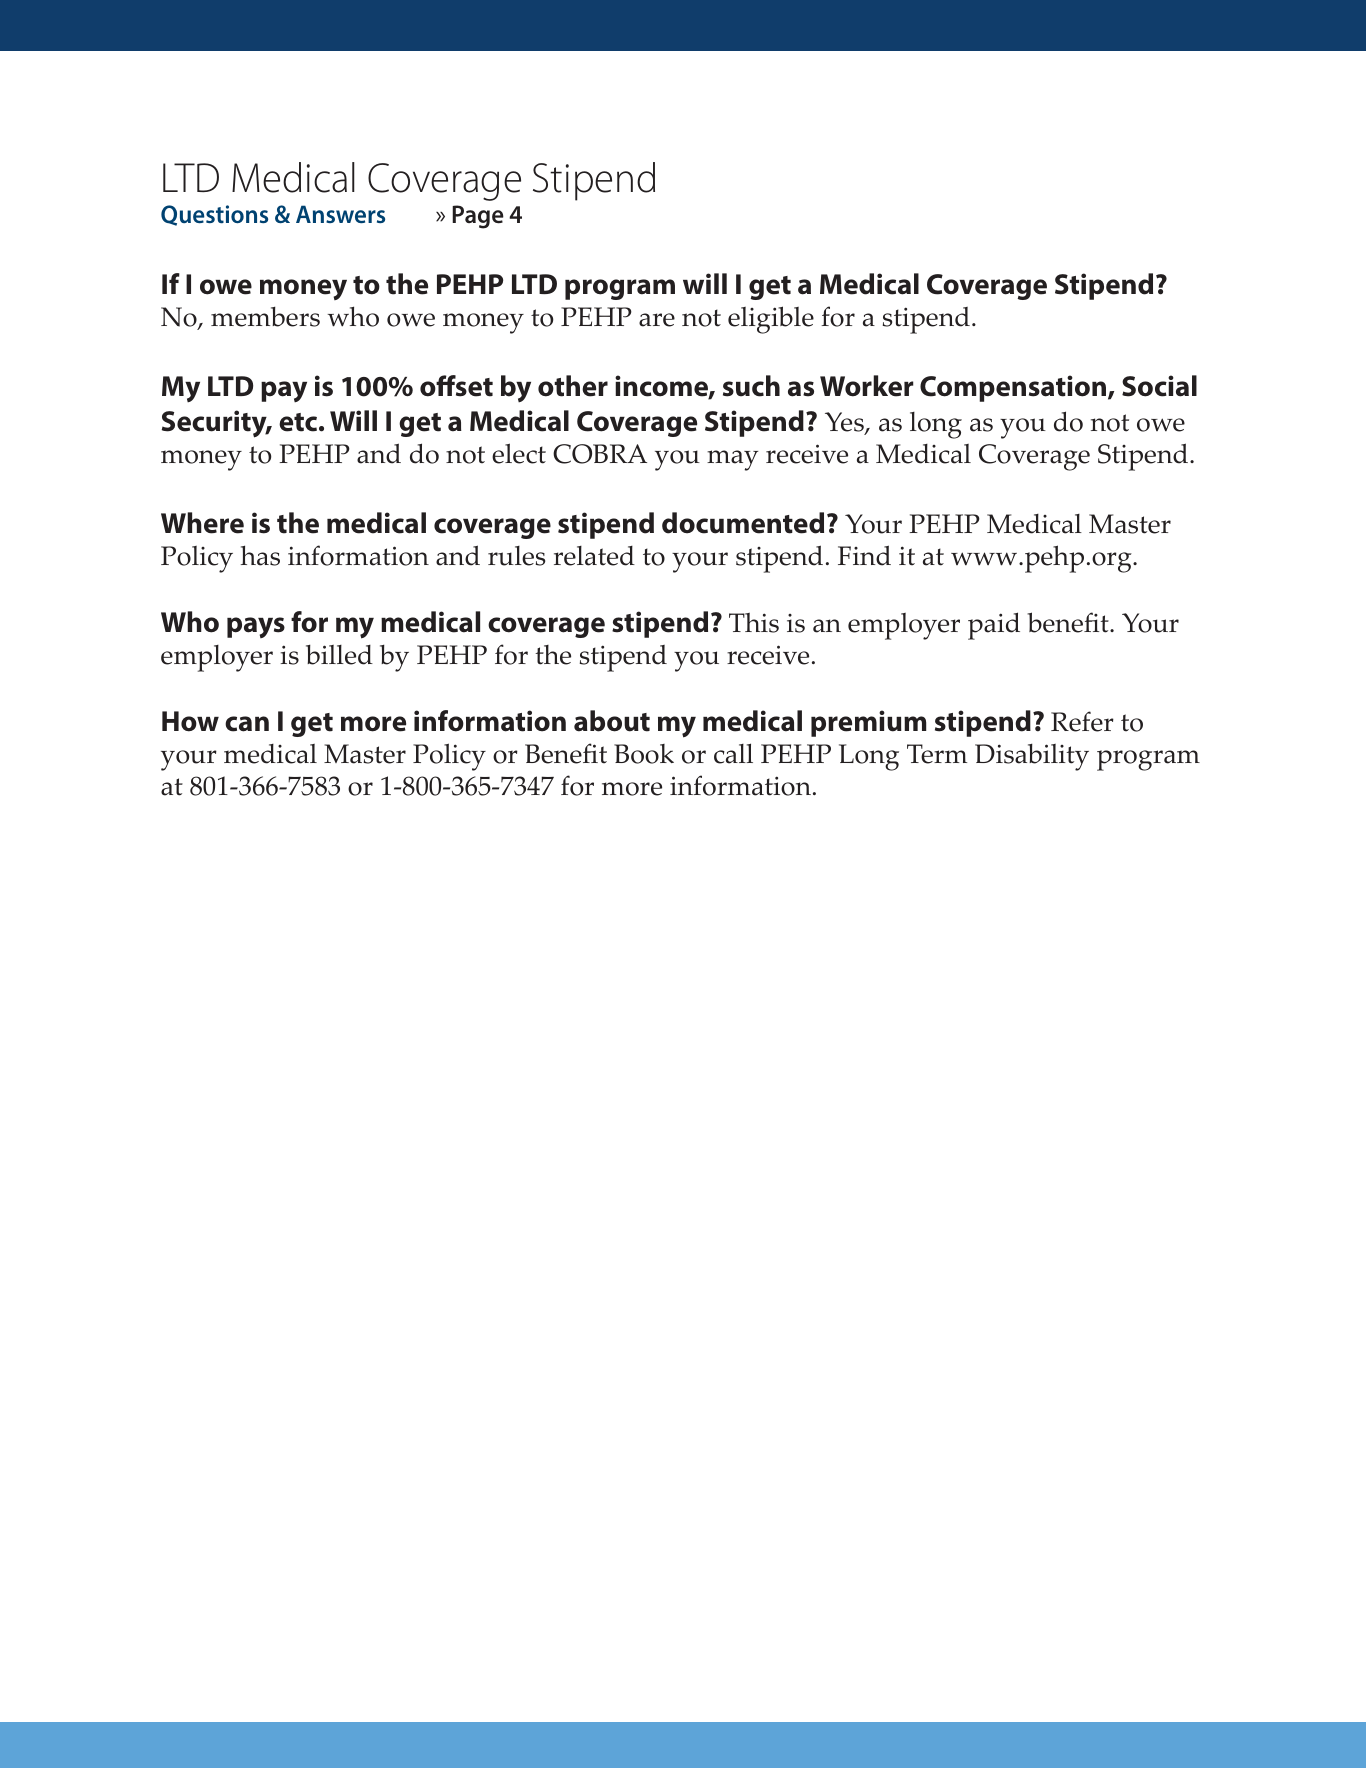 This screenshot has width=1366, height=1768. What do you see at coordinates (478, 217) in the screenshot?
I see `Page` at bounding box center [478, 217].
